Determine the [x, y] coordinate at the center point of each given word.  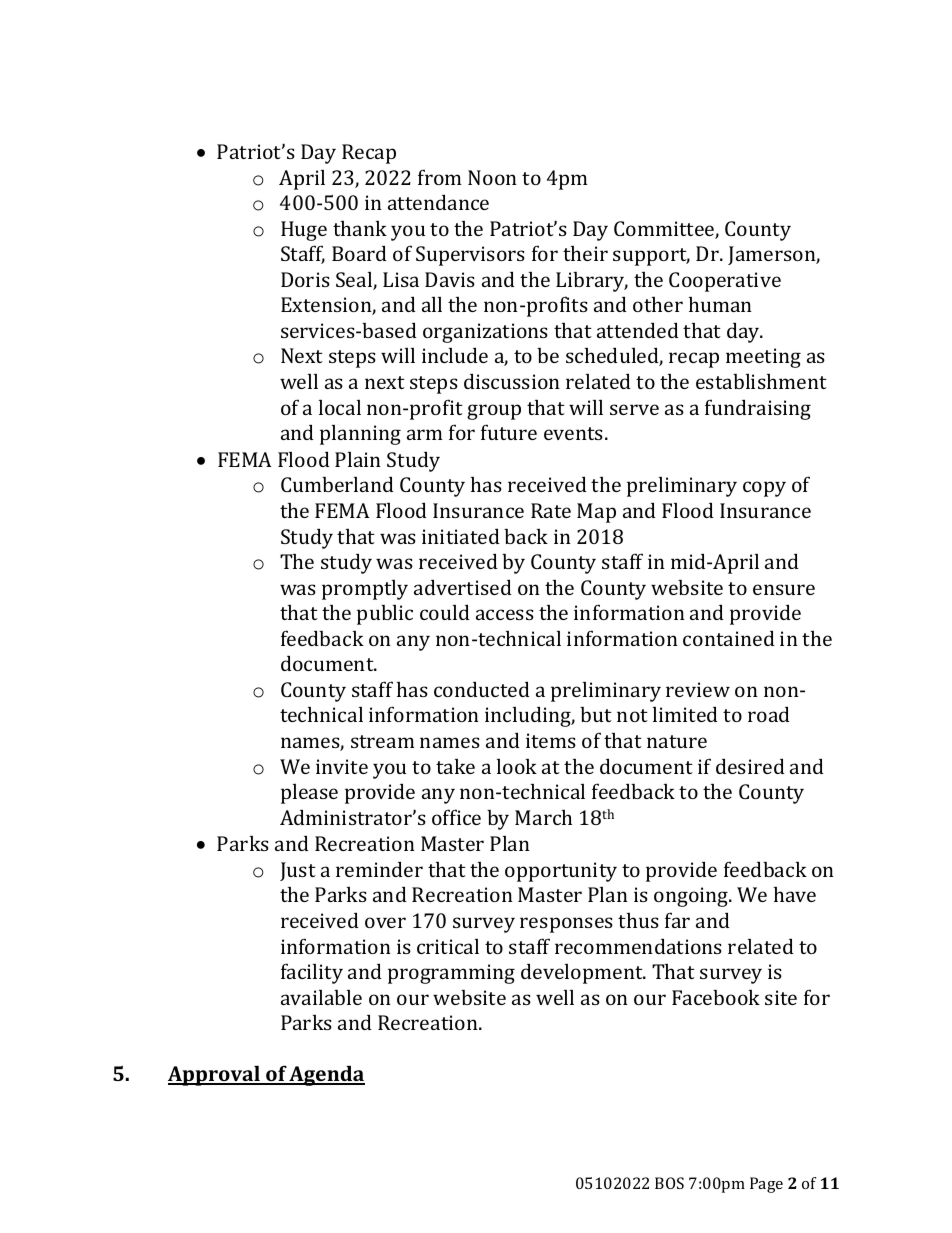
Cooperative [725, 282]
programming [451, 974]
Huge [304, 231]
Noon [492, 177]
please [309, 794]
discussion [512, 381]
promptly [365, 590]
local [340, 407]
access [505, 614]
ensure [784, 589]
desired [750, 766]
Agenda [326, 1075]
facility [312, 973]
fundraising [758, 409]
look [517, 766]
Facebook [716, 997]
